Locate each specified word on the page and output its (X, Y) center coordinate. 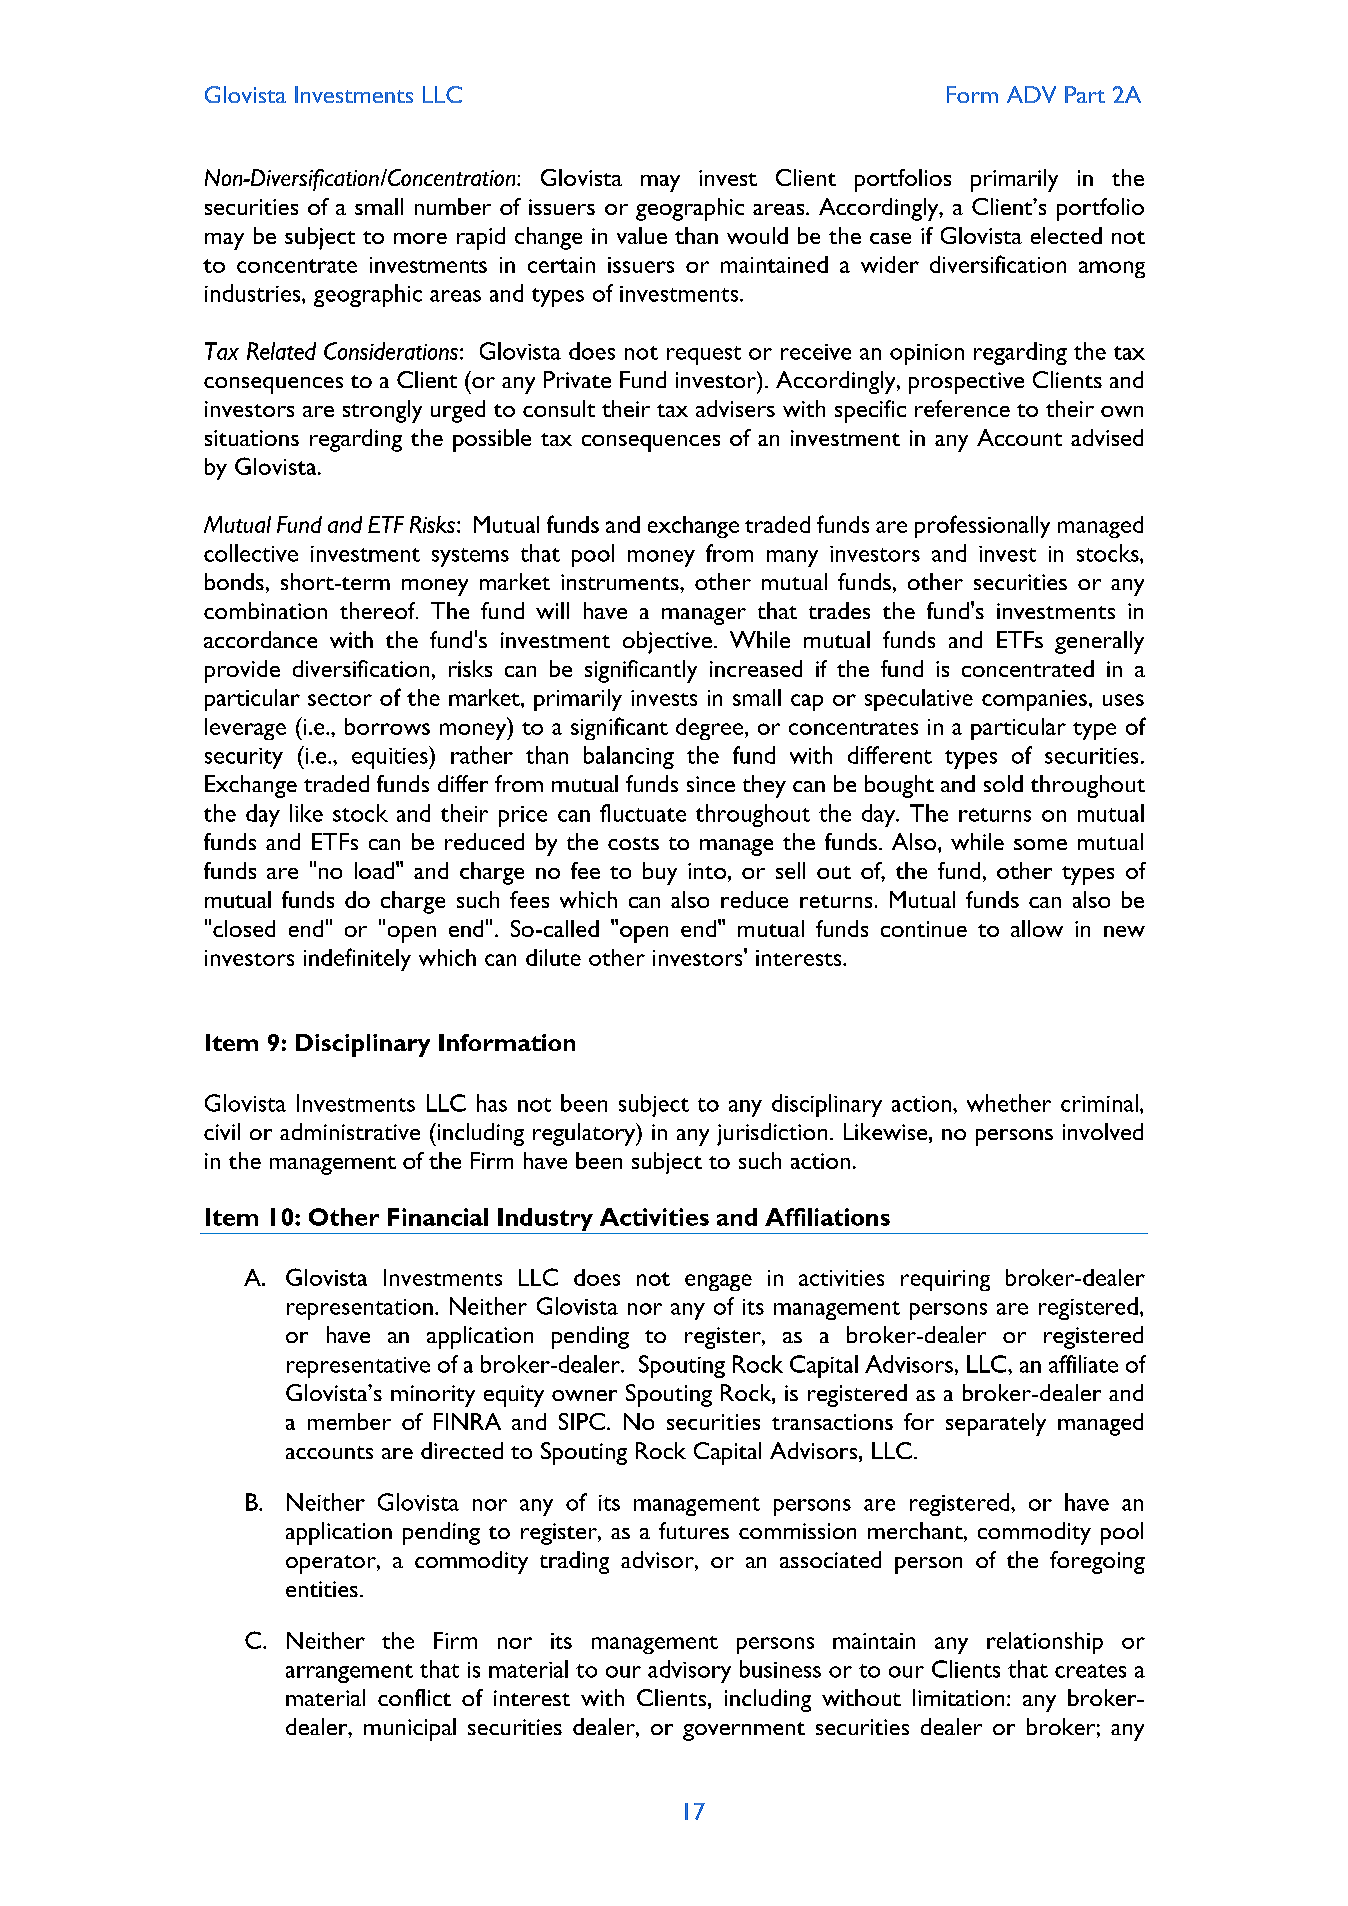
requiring (945, 1280)
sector (340, 699)
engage (718, 1282)
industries (254, 293)
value (642, 235)
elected (1066, 235)
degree (711, 729)
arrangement (349, 1673)
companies (1034, 700)
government (744, 1731)
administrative (350, 1131)
